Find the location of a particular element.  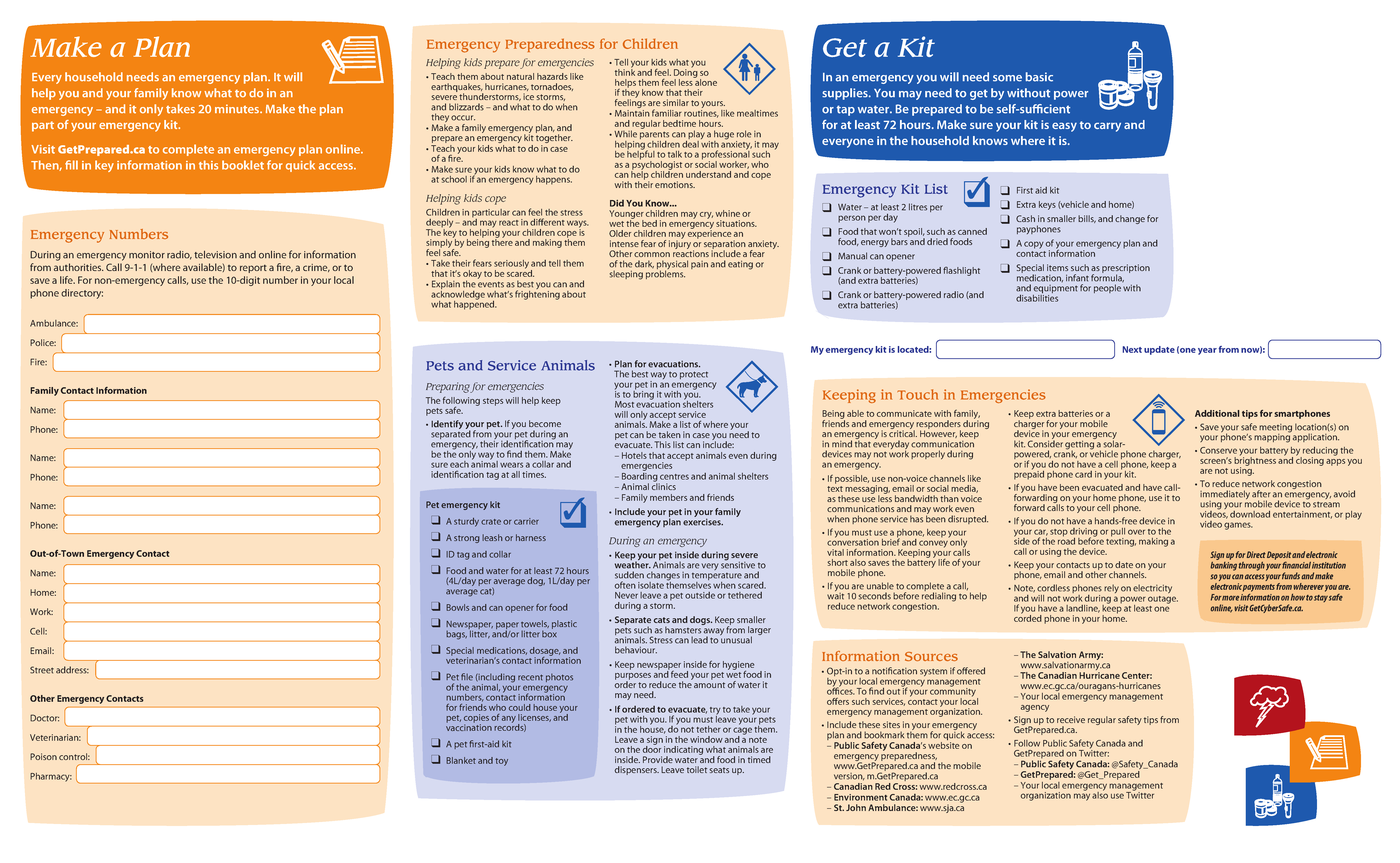

Conserve is located at coordinates (1218, 450).
